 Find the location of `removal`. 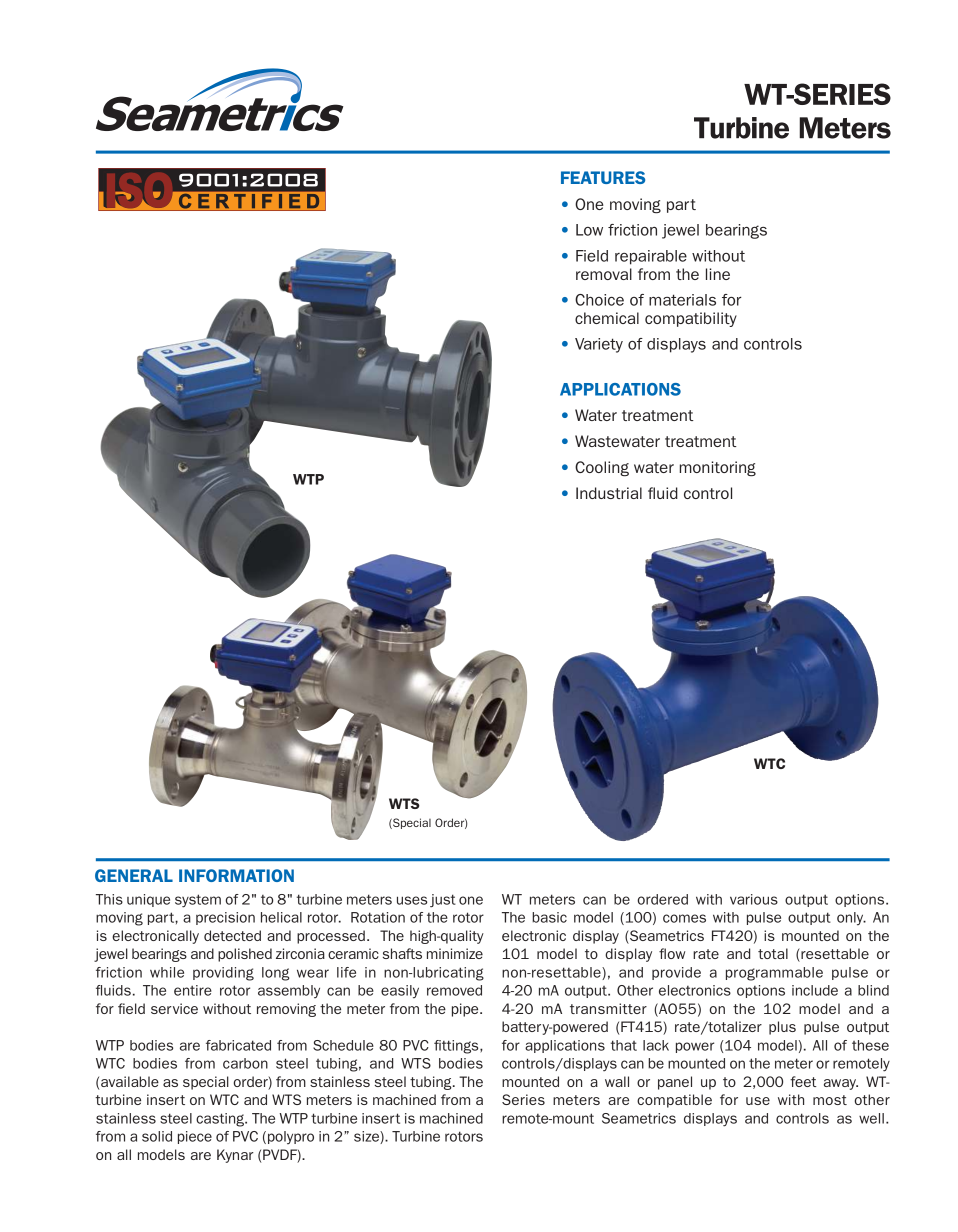

removal is located at coordinates (604, 274).
